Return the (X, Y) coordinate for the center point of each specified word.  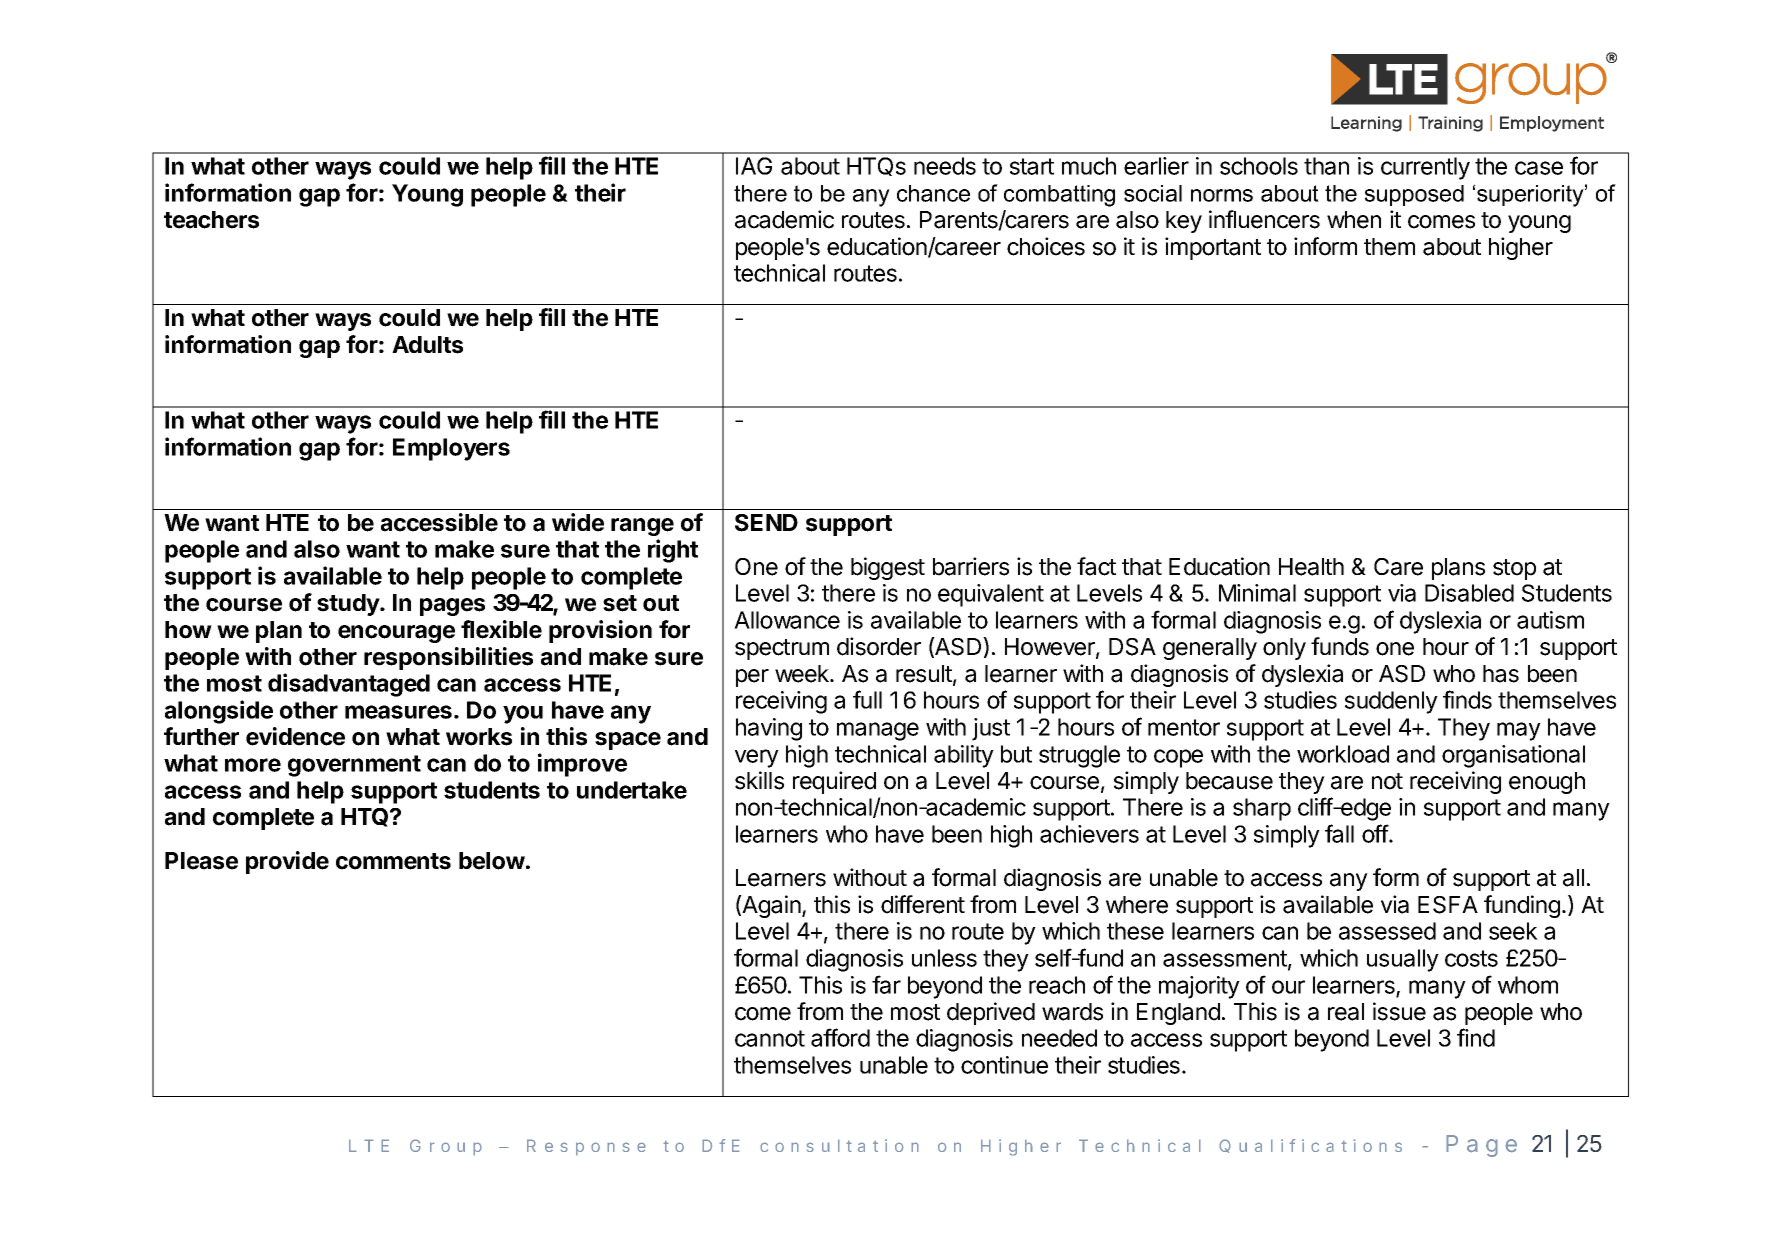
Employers (451, 449)
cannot (770, 1038)
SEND (766, 523)
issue (1399, 1011)
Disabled (1469, 593)
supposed (1414, 195)
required (834, 782)
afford (840, 1037)
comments (393, 861)
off (1375, 833)
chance (933, 193)
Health (1311, 567)
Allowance (787, 620)
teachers (211, 220)
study (349, 605)
